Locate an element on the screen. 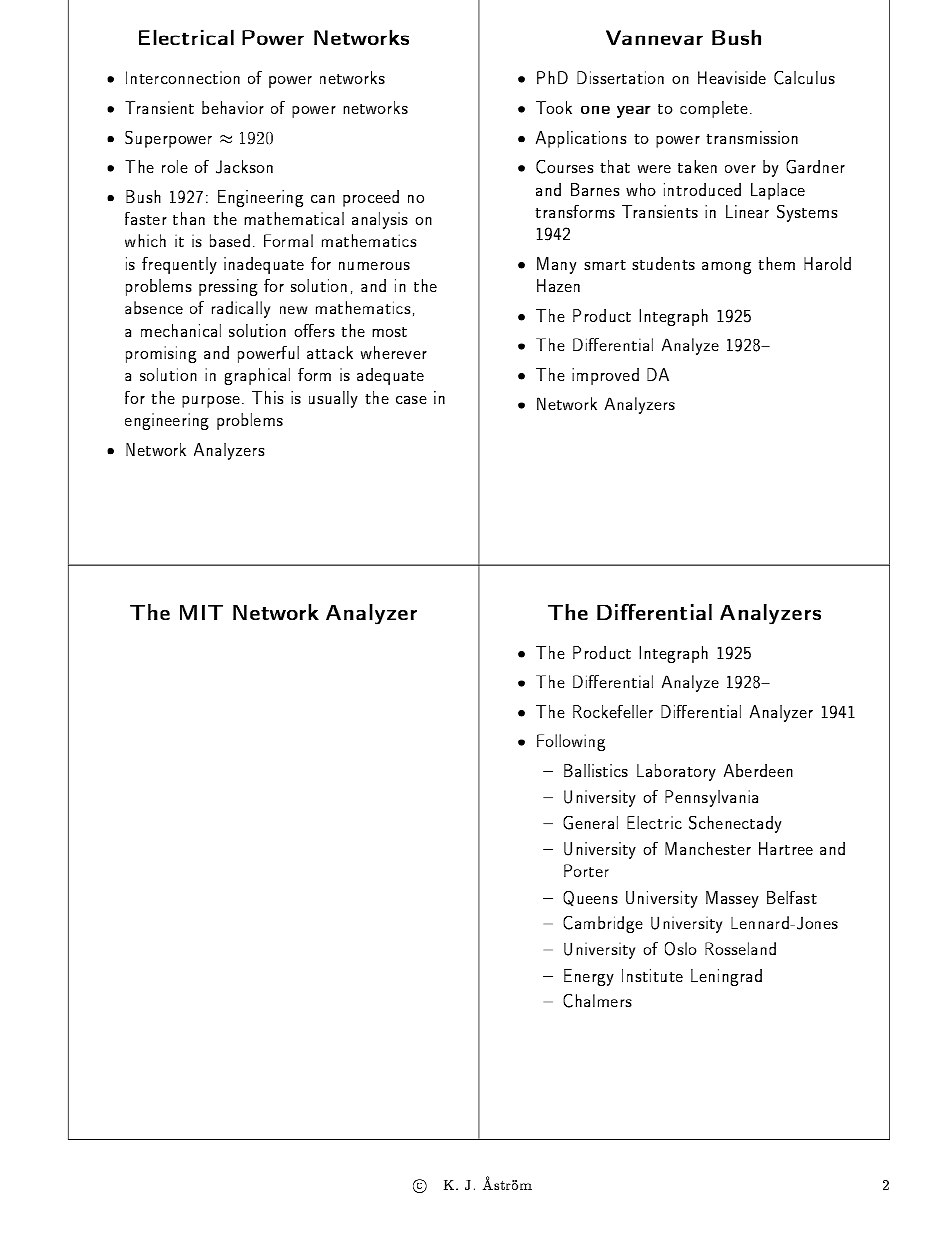  behavior is located at coordinates (233, 107).
